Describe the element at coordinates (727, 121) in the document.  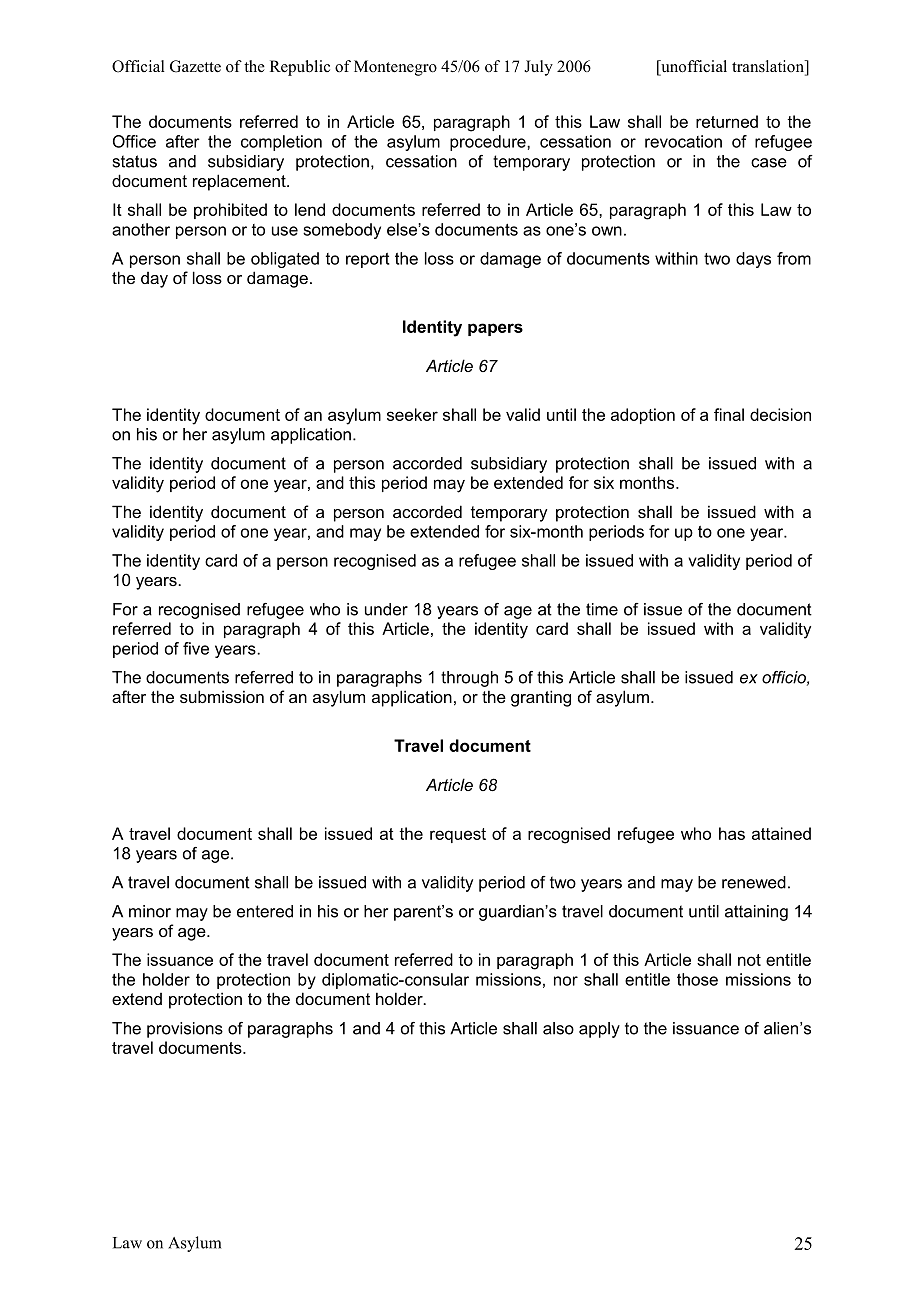
I see `returned` at that location.
